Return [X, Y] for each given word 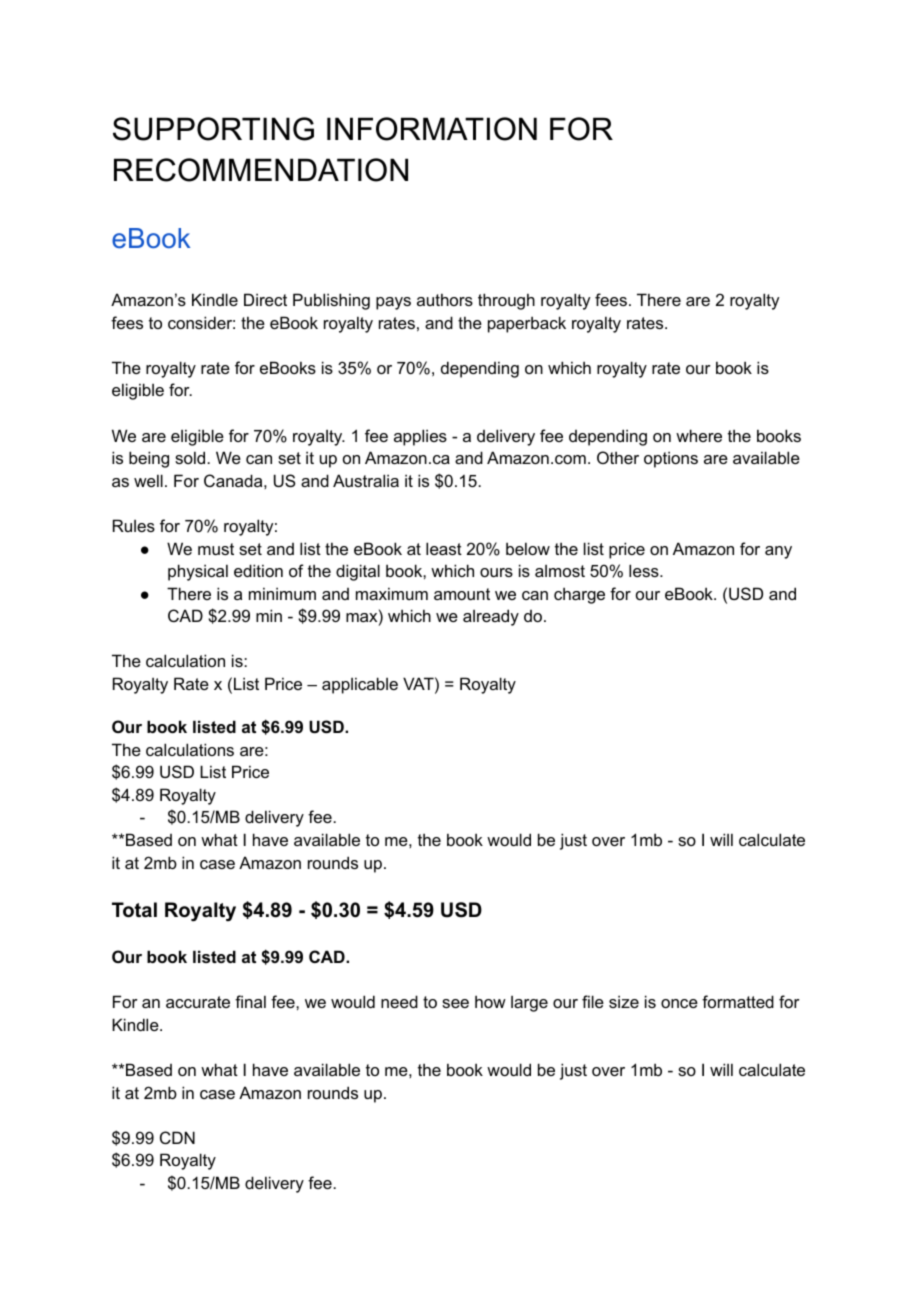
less [645, 570]
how [490, 1001]
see [455, 1003]
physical [198, 572]
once [679, 1003]
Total [134, 910]
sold [191, 457]
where [699, 435]
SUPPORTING [213, 129]
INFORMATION [432, 129]
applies [420, 437]
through [506, 301]
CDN [177, 1137]
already [491, 617]
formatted [738, 1001]
